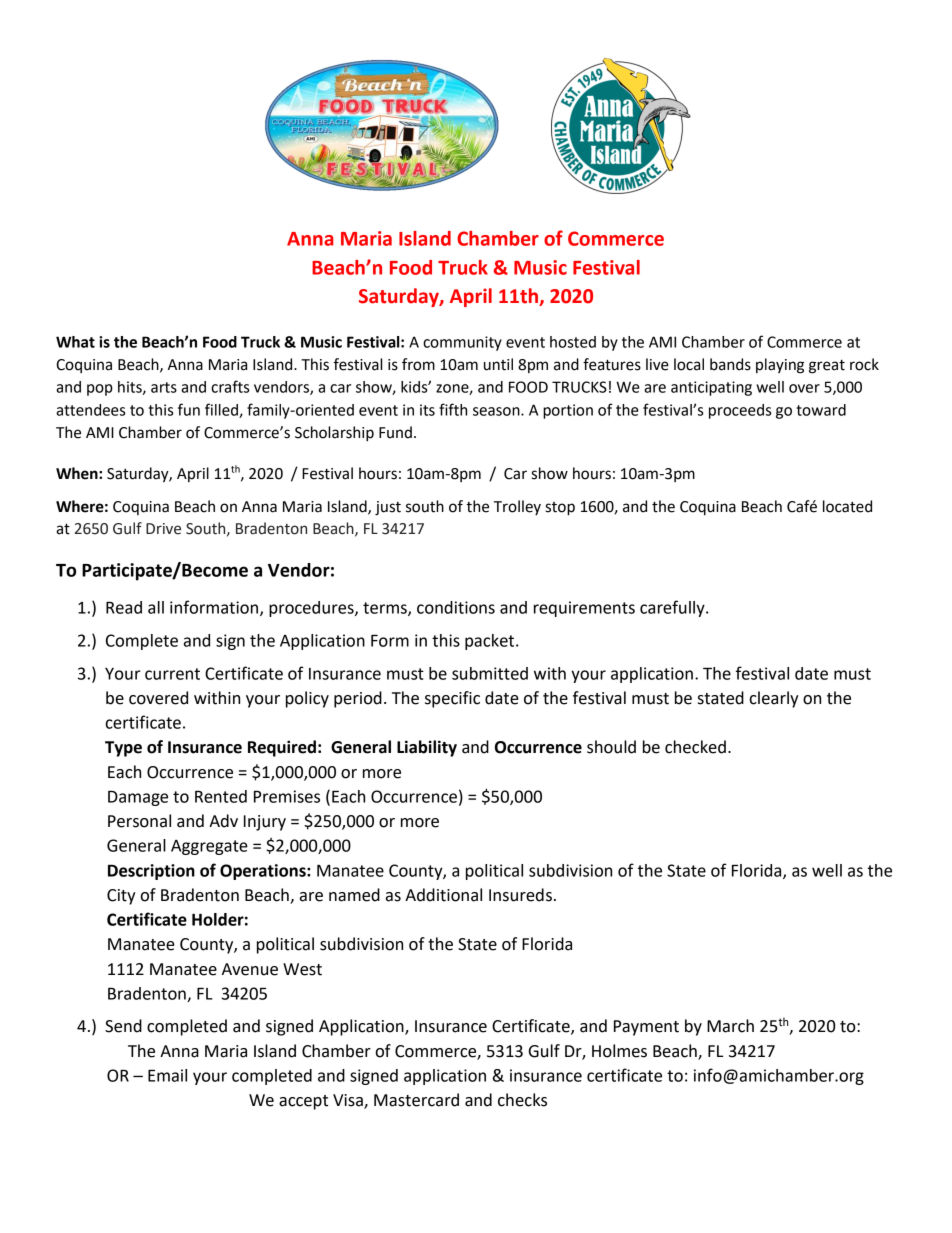  I want to click on carefully, so click(673, 608).
